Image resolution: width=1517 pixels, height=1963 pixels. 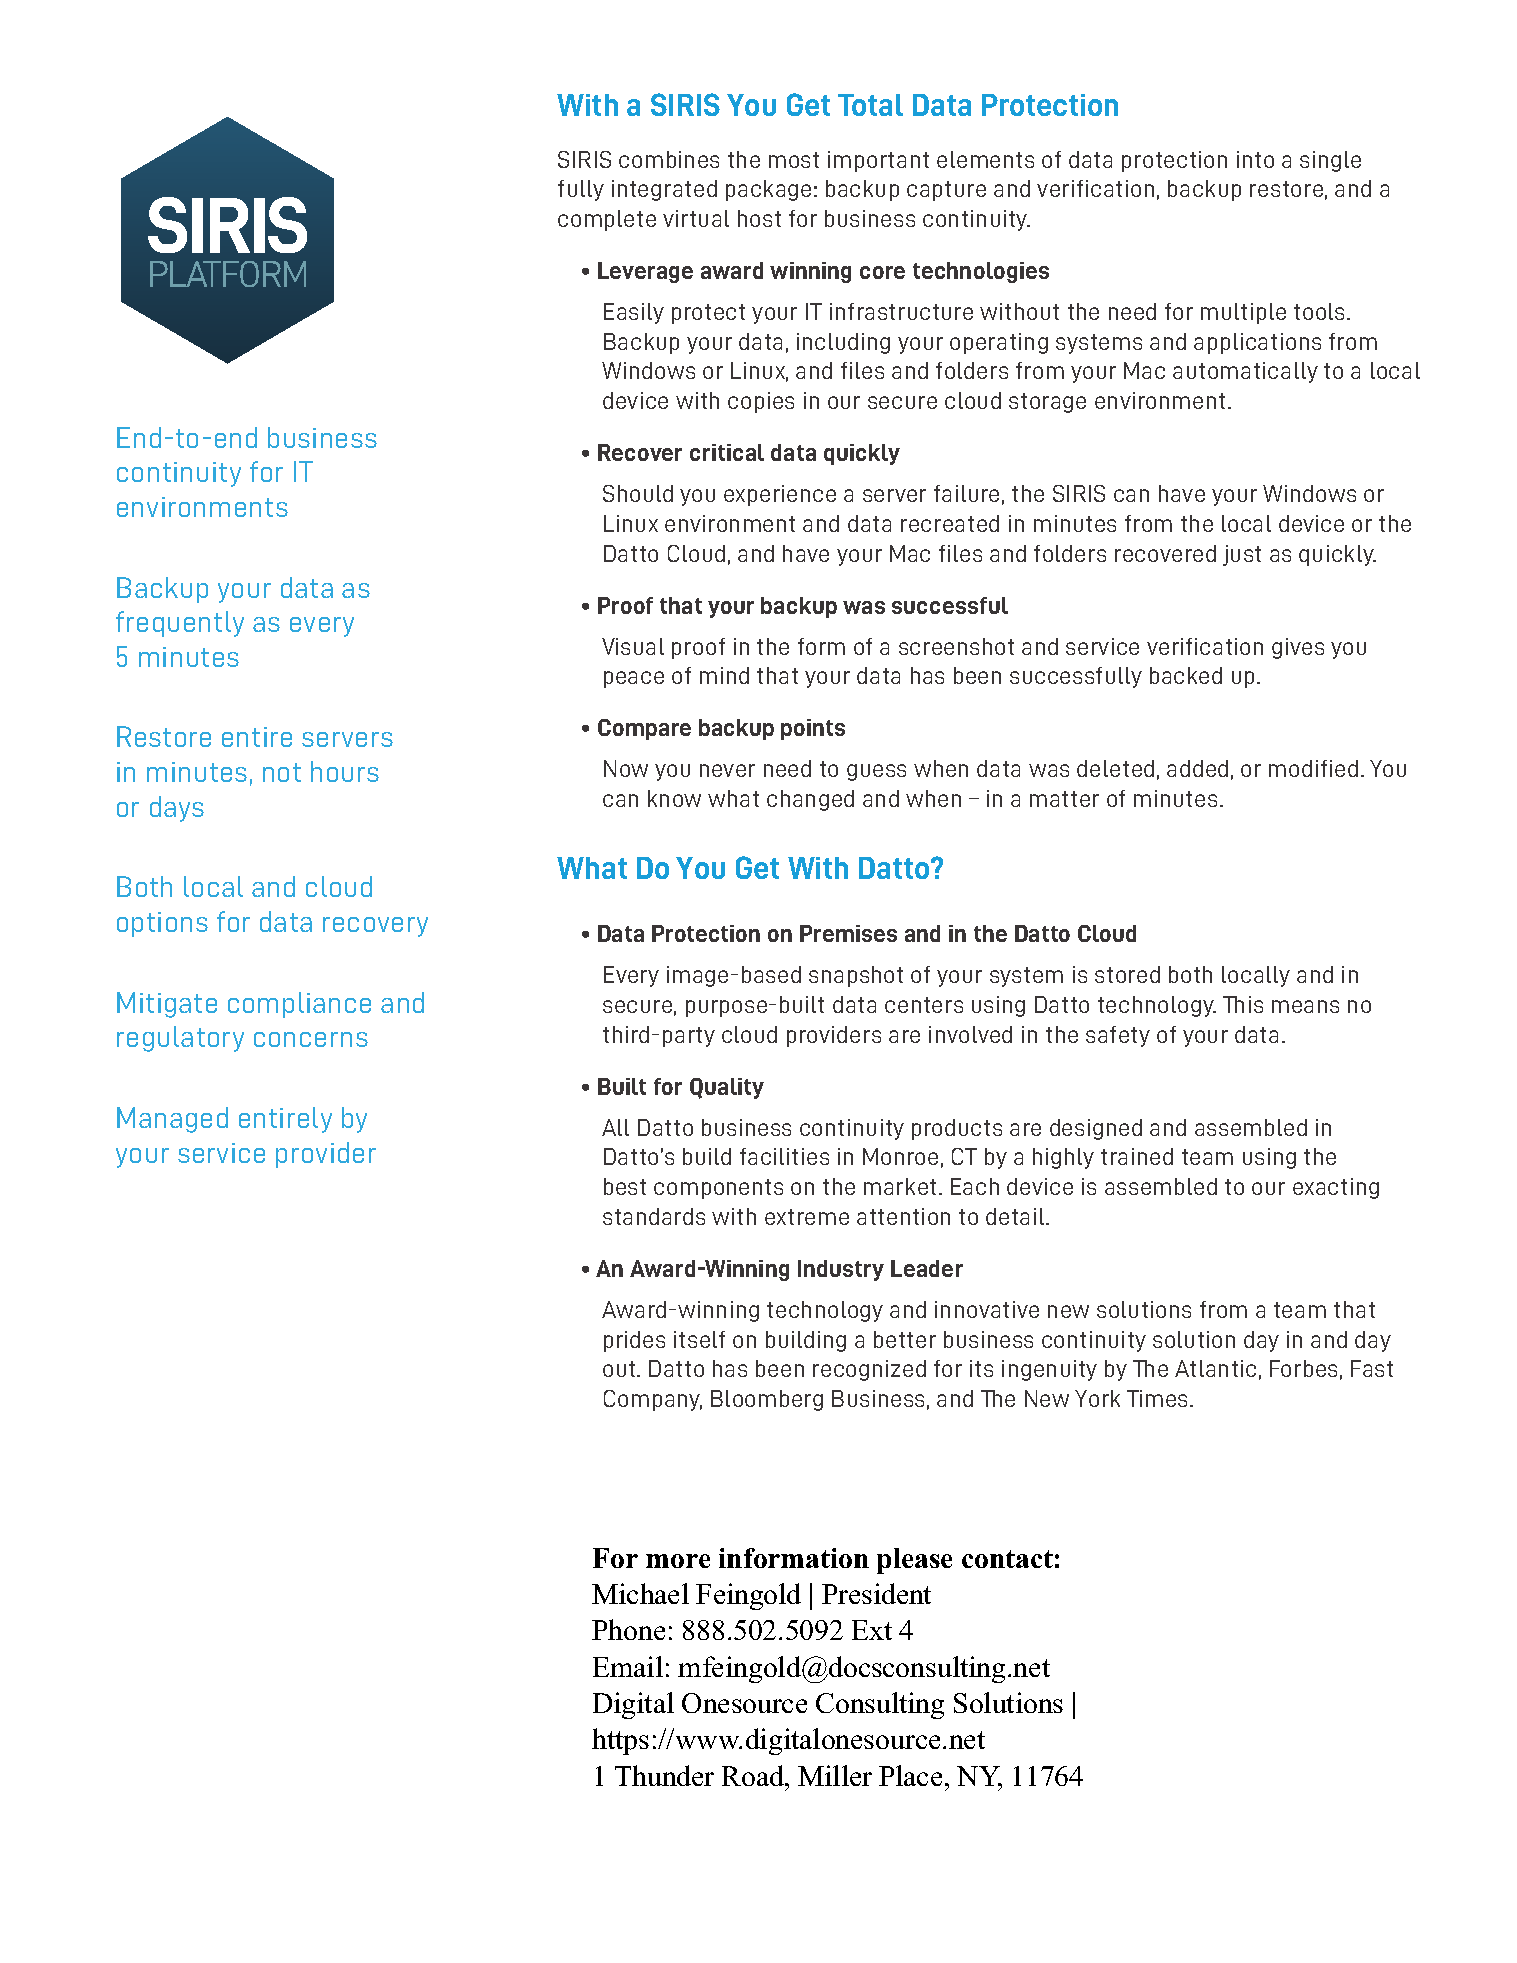 What do you see at coordinates (1242, 555) in the screenshot?
I see `just` at bounding box center [1242, 555].
